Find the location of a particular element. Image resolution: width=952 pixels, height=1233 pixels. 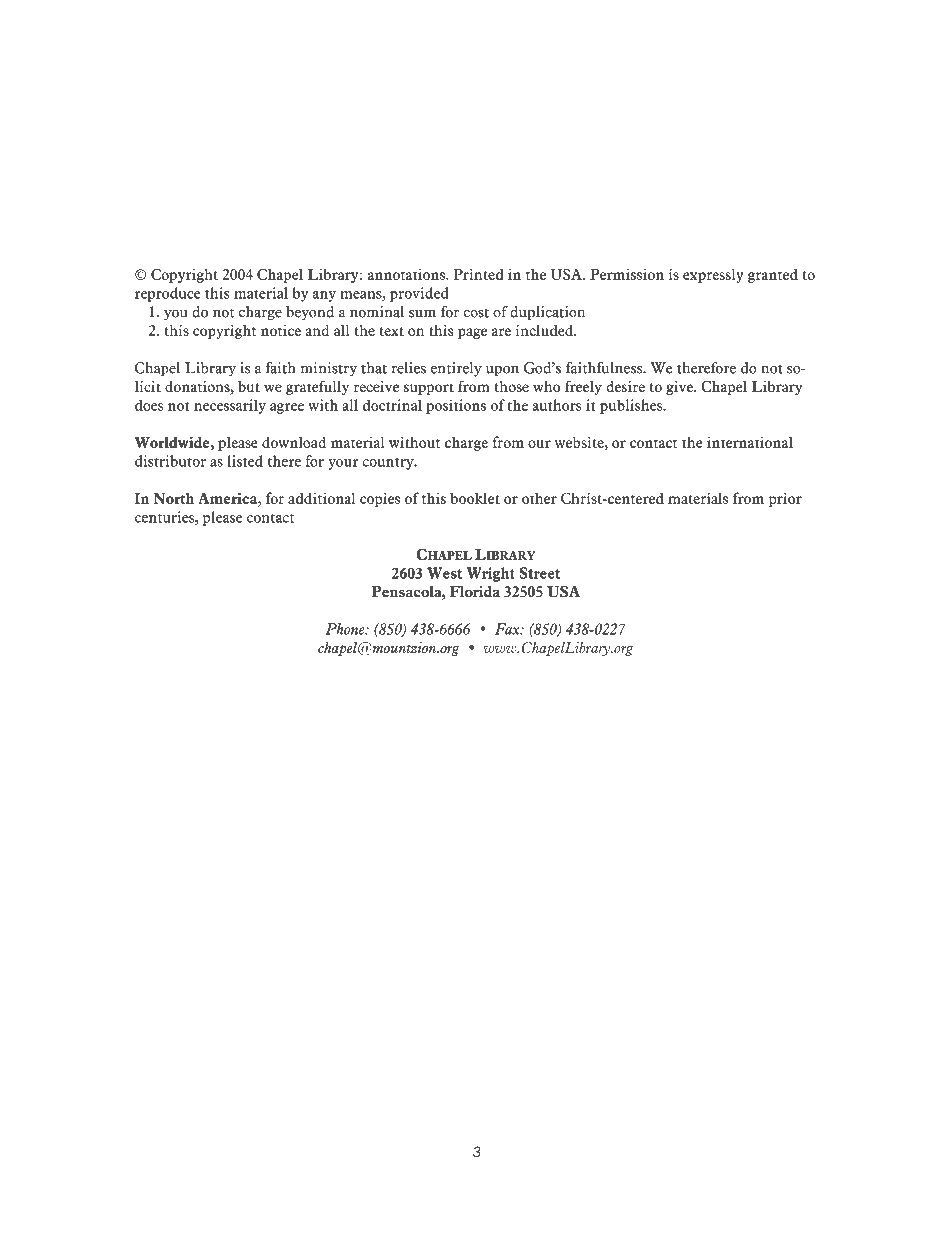

North is located at coordinates (173, 498).
